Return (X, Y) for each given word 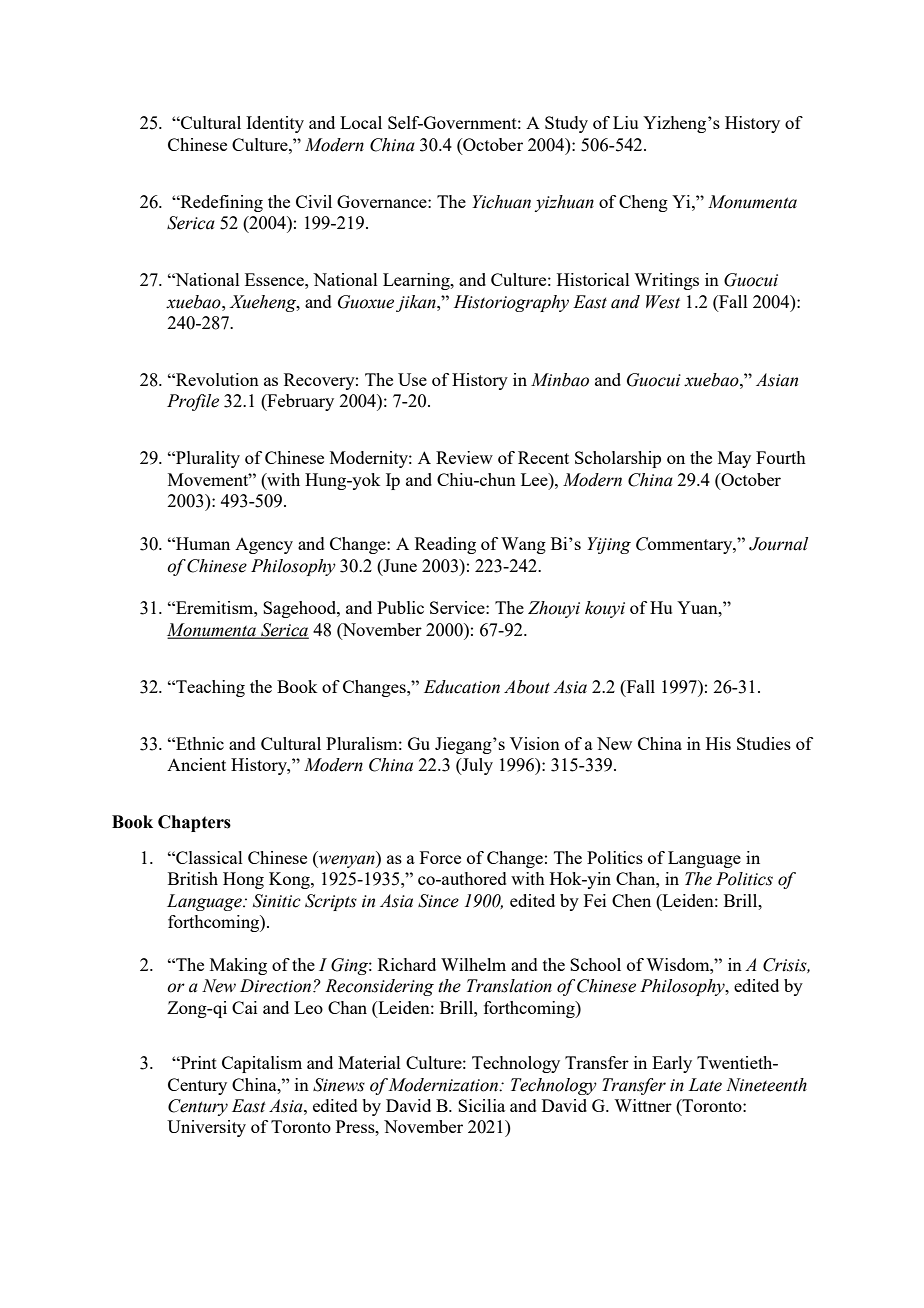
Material (369, 1062)
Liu (625, 122)
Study (566, 124)
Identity (275, 124)
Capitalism (262, 1064)
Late (705, 1085)
